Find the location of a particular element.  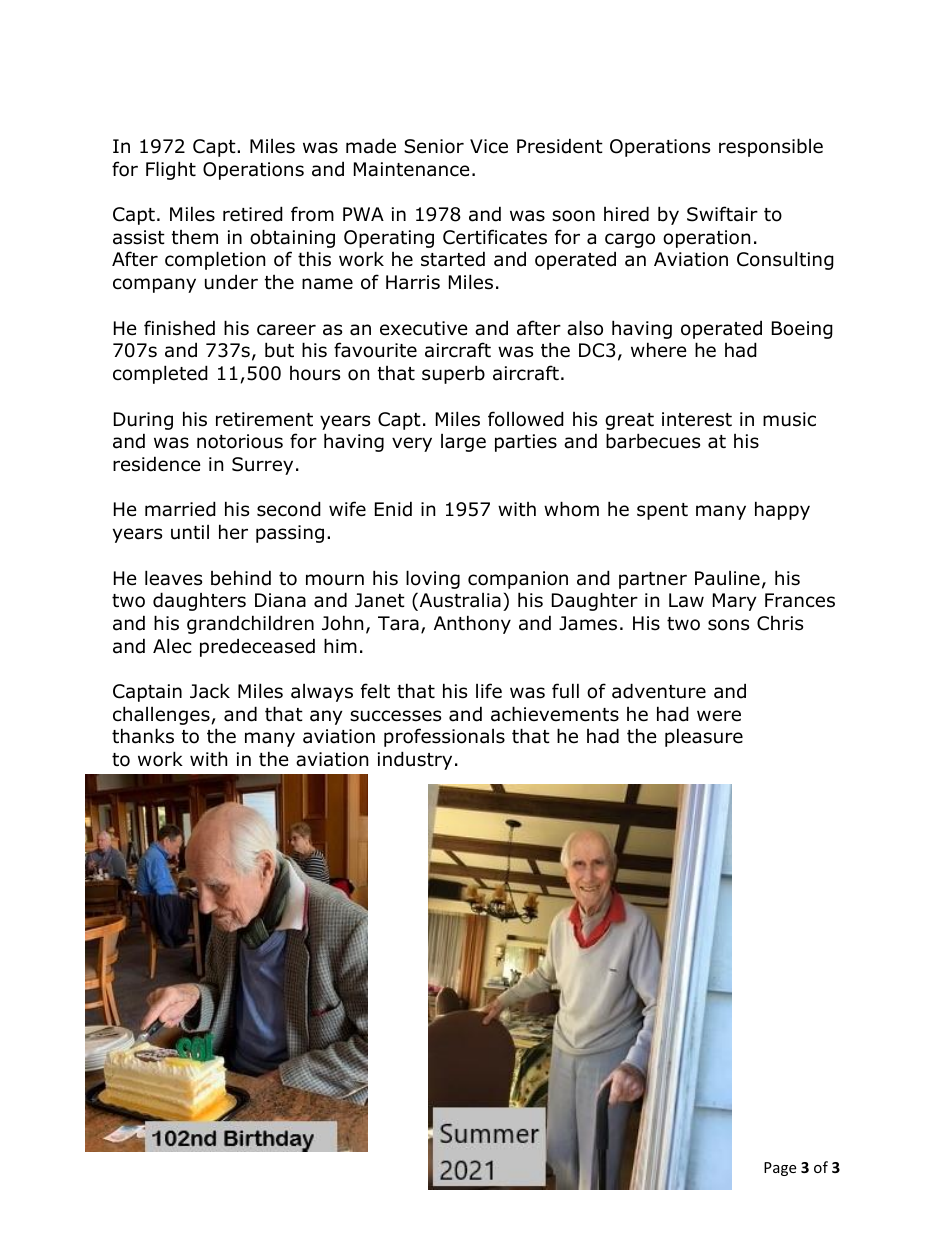

Vice is located at coordinates (489, 146).
